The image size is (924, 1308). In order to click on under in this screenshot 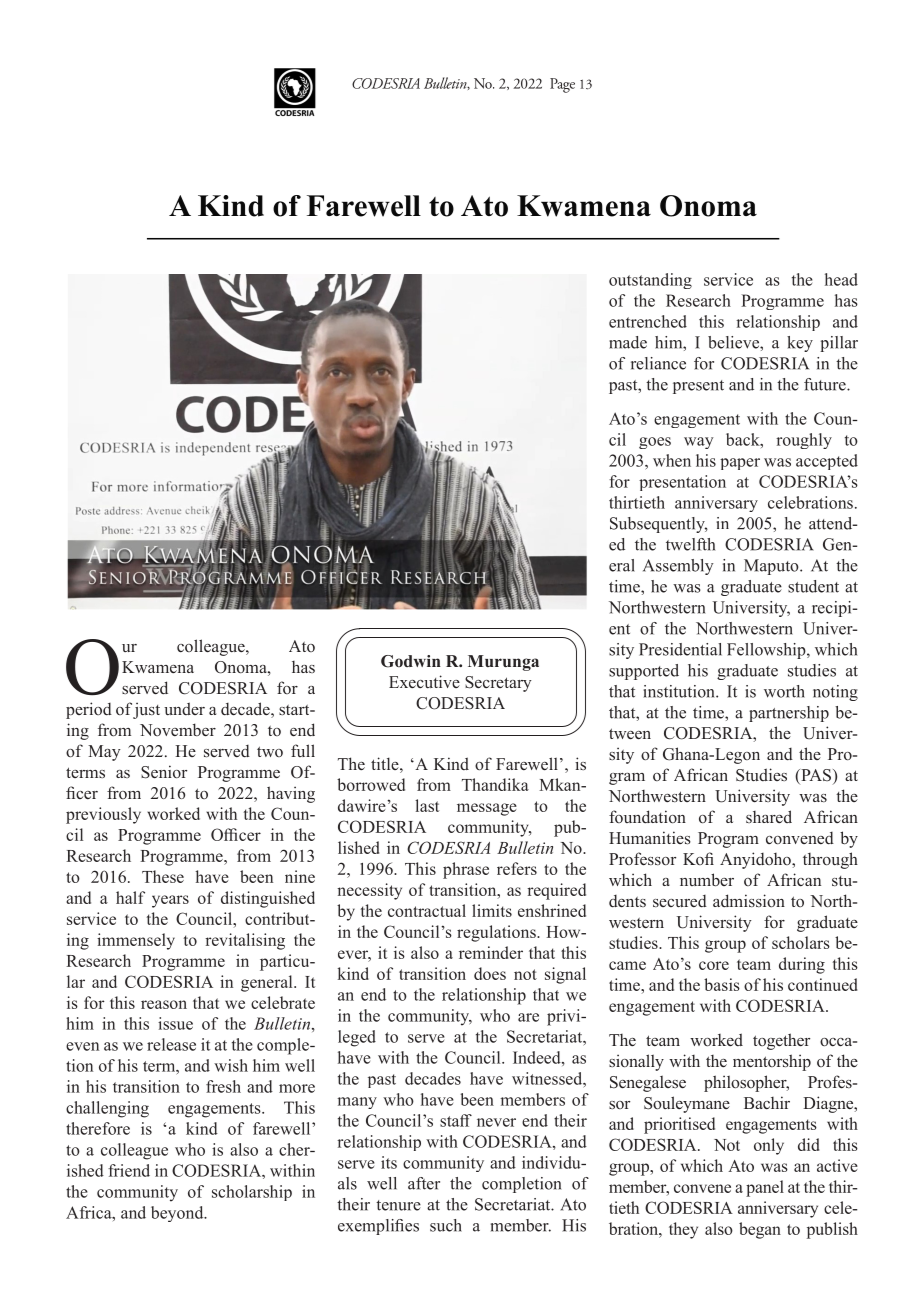, I will do `click(184, 708)`.
